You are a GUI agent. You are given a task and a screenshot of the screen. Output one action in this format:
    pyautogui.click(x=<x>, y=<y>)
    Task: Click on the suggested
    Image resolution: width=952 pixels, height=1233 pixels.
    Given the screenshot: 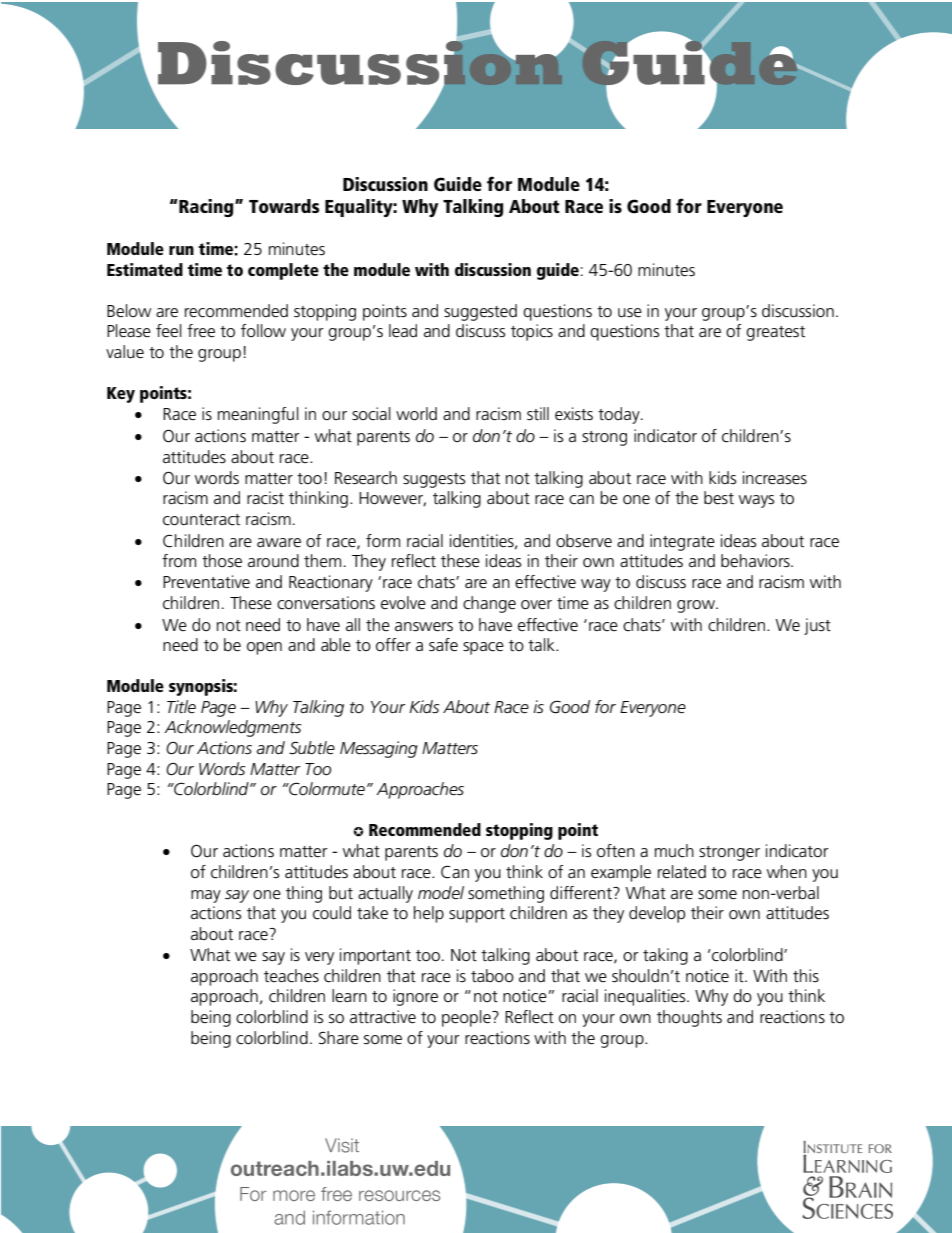 What is the action you would take?
    pyautogui.click(x=480, y=312)
